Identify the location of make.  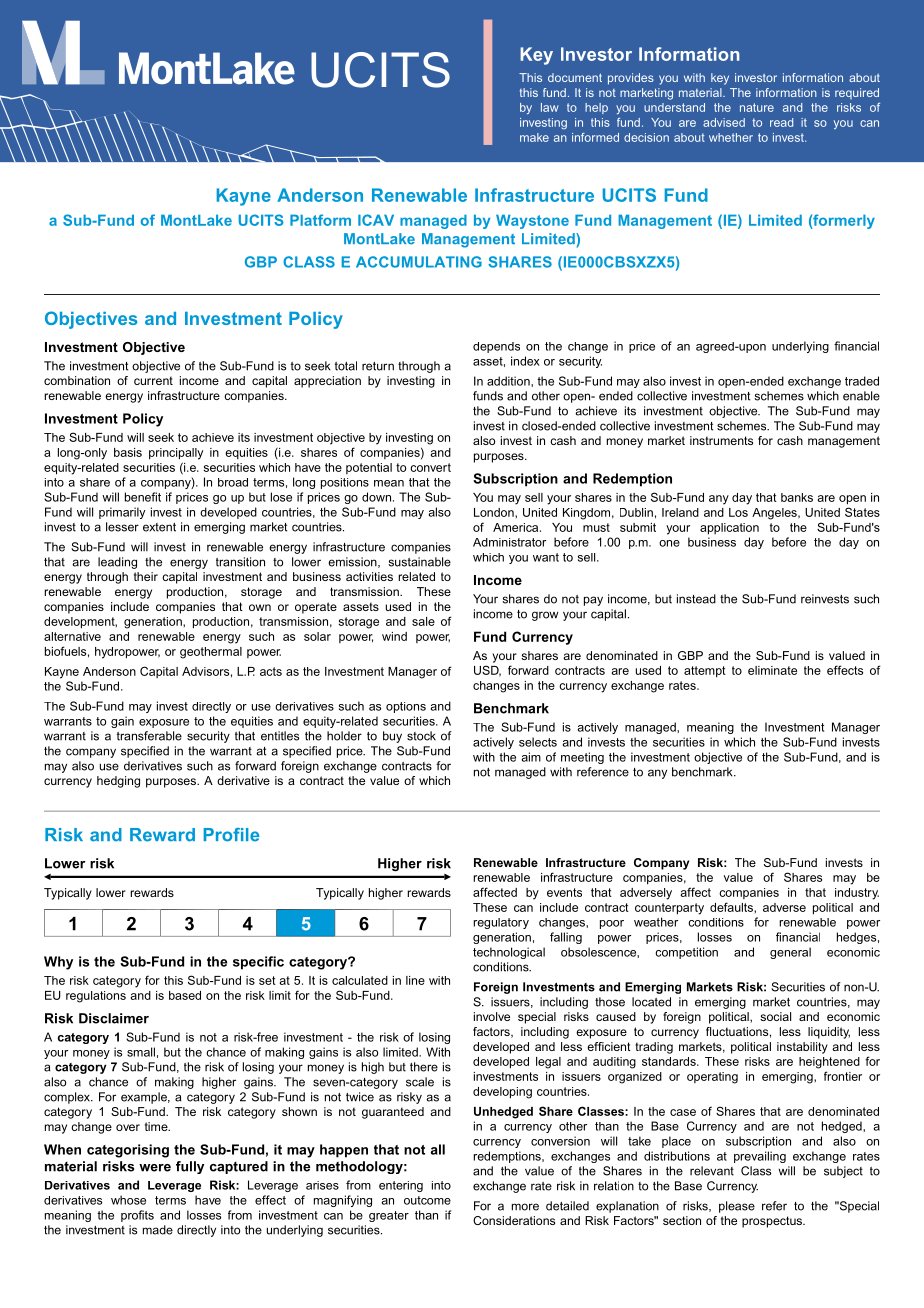
(534, 137).
